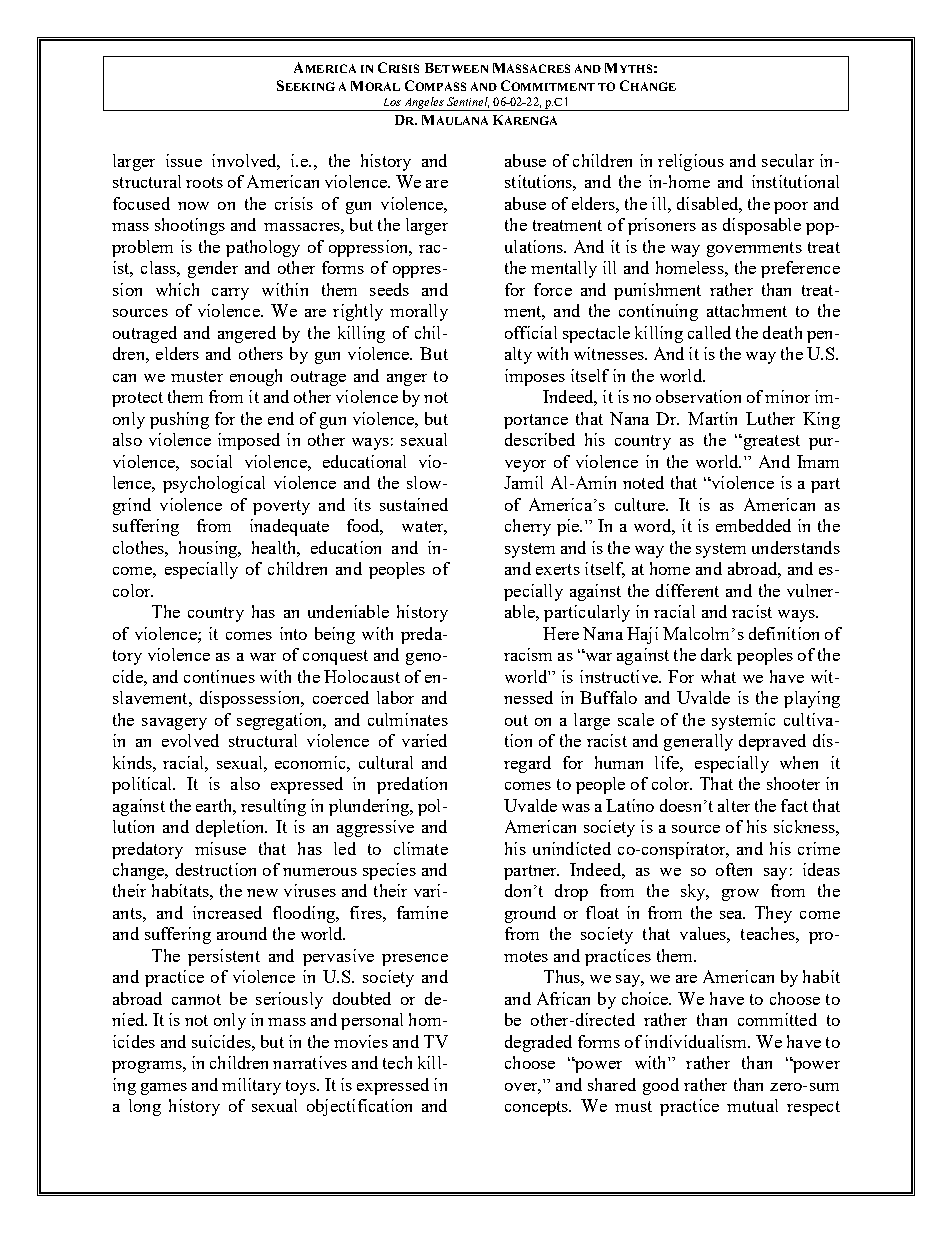 This image has height=1233, width=952. I want to click on secular, so click(788, 160).
